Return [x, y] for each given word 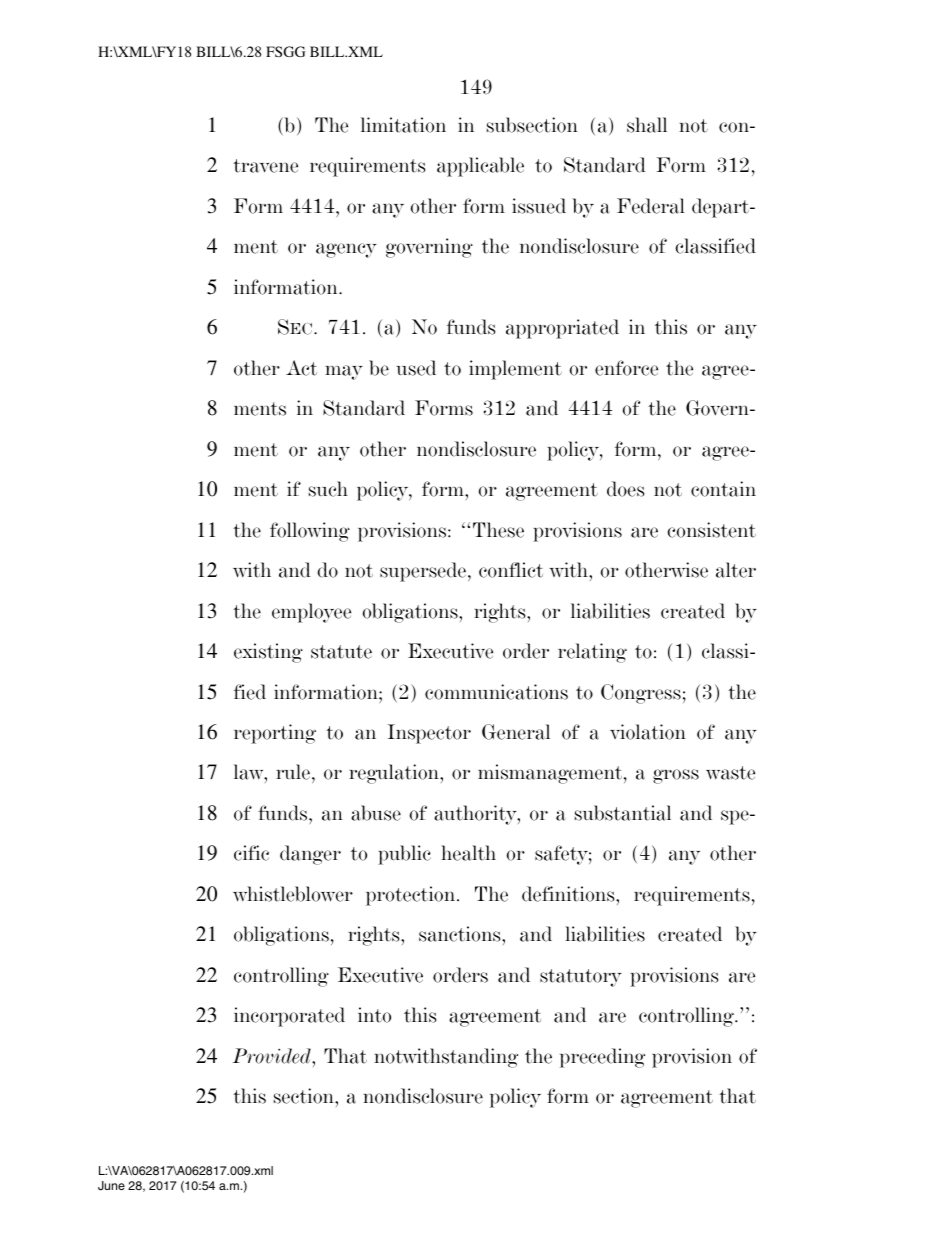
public [404, 855]
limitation [403, 125]
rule [293, 772]
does [625, 489]
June [111, 1186]
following [310, 532]
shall [647, 125]
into [374, 1015]
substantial [623, 813]
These [498, 530]
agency [346, 250]
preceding [602, 1058]
